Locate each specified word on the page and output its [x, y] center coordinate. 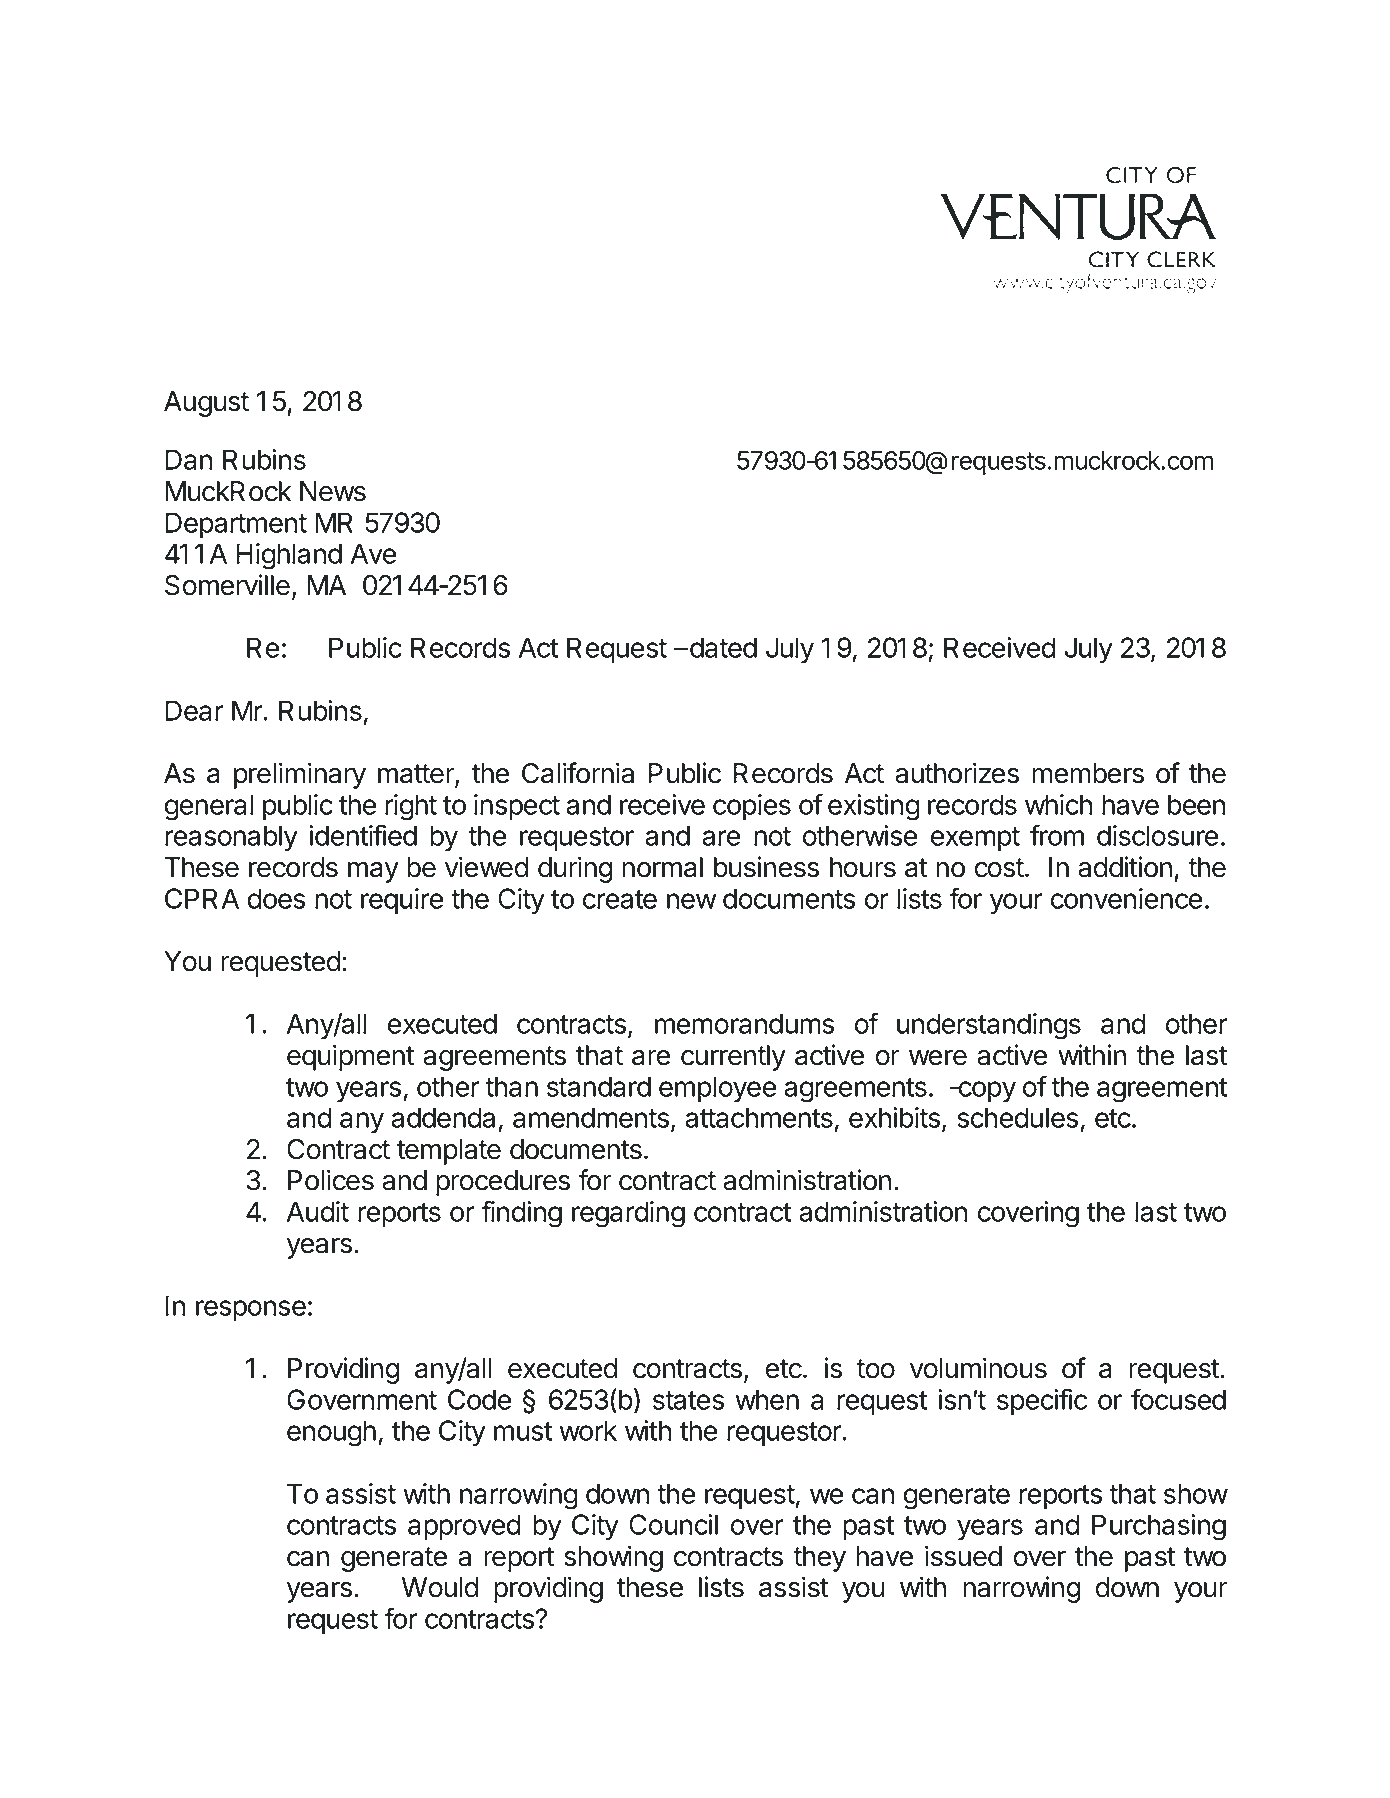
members [1088, 773]
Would [440, 1587]
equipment [351, 1057]
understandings [989, 1026]
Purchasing [1159, 1527]
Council [673, 1524]
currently [733, 1058]
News [333, 491]
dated [723, 647]
